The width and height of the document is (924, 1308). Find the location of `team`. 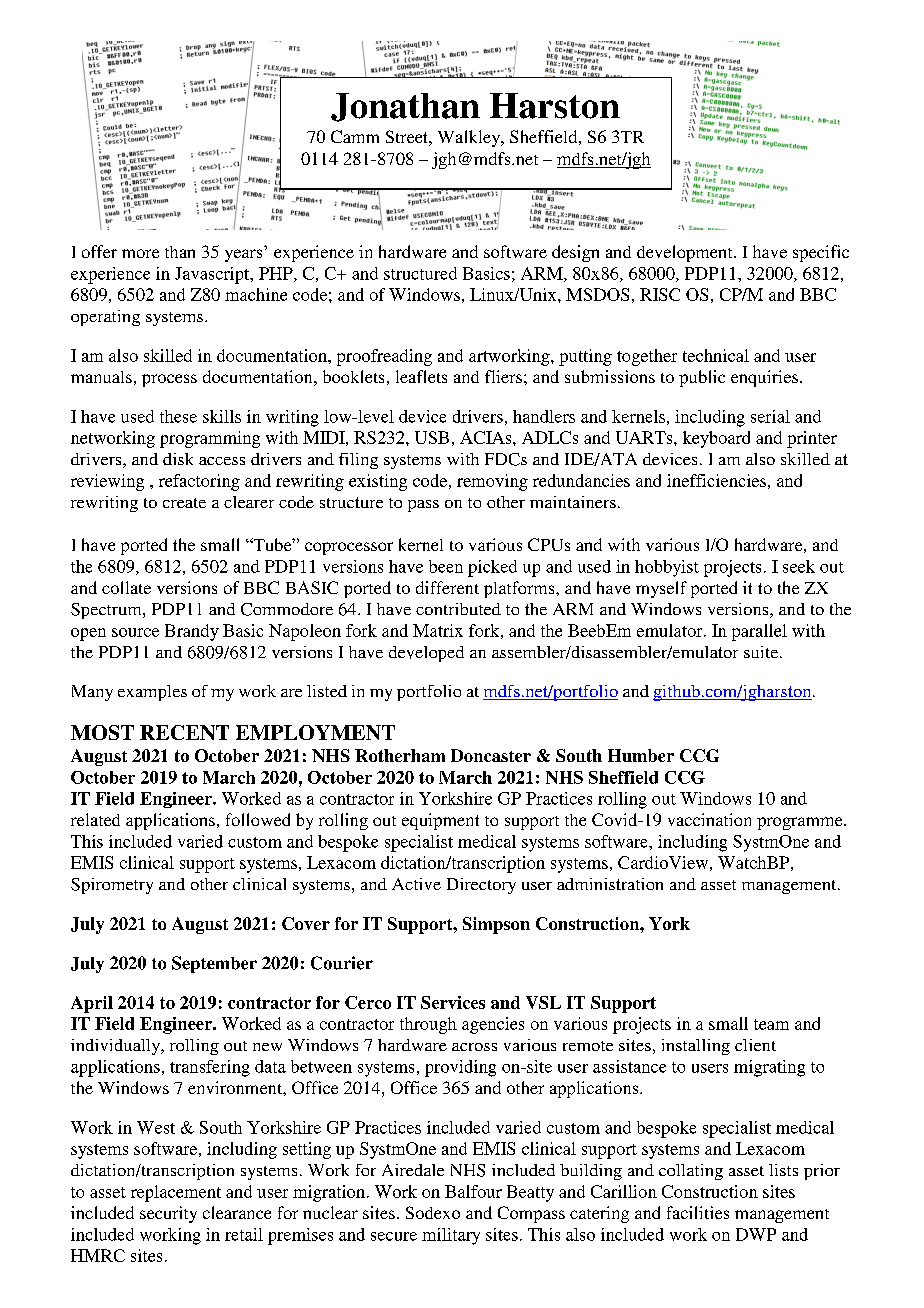

team is located at coordinates (771, 1024).
